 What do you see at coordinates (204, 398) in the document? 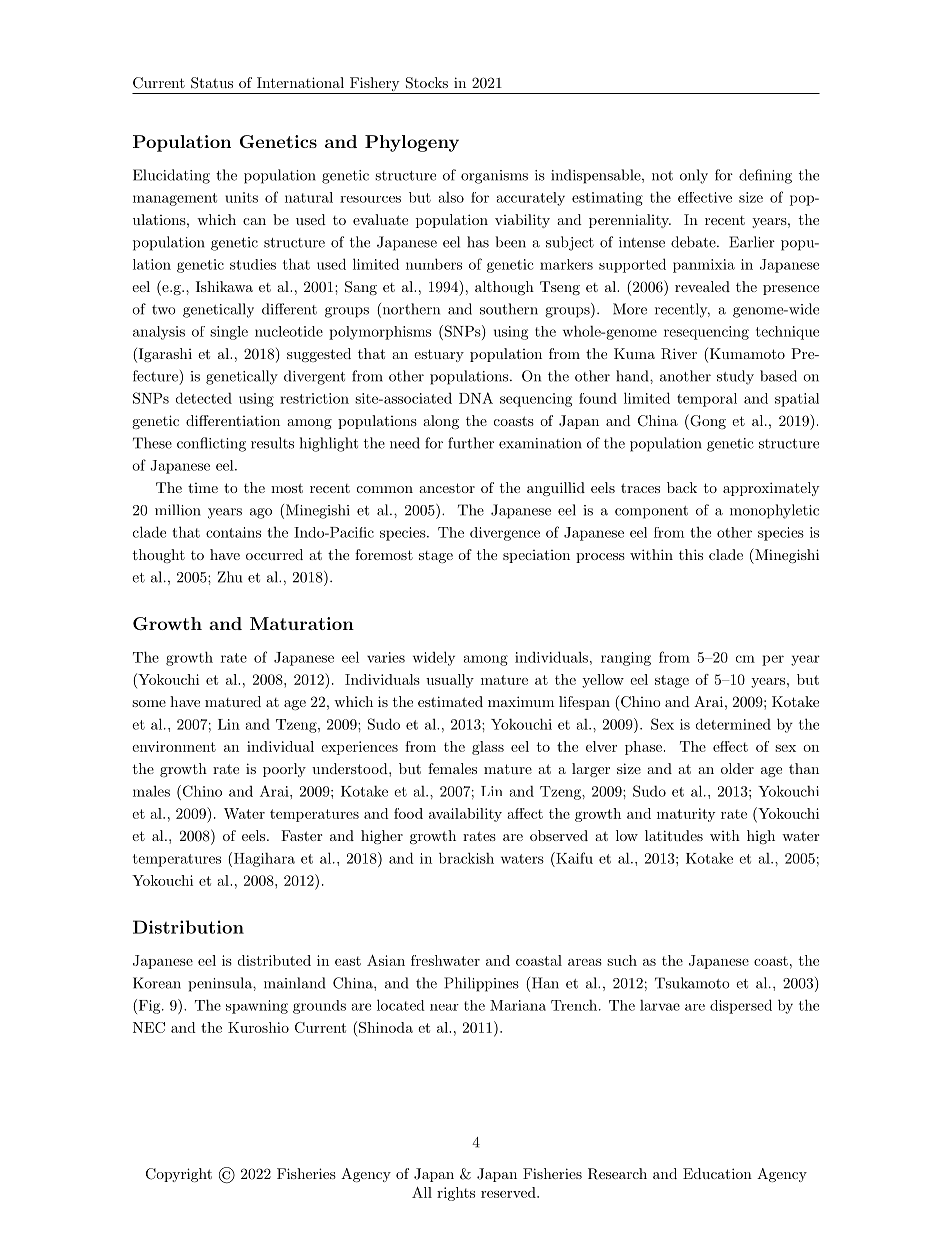
I see `detected` at bounding box center [204, 398].
